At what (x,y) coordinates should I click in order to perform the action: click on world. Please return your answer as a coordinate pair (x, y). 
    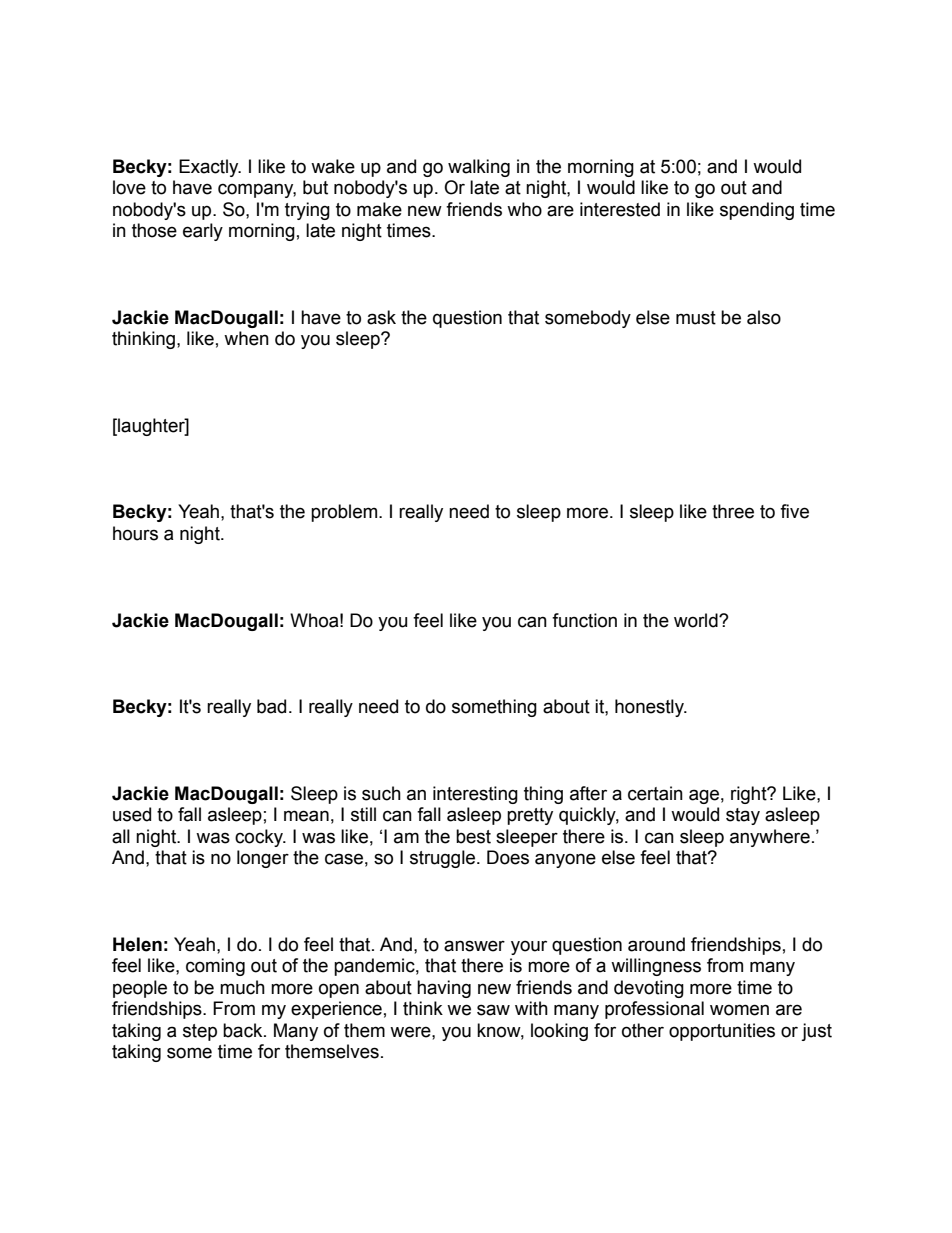
    Looking at the image, I should click on (697, 620).
